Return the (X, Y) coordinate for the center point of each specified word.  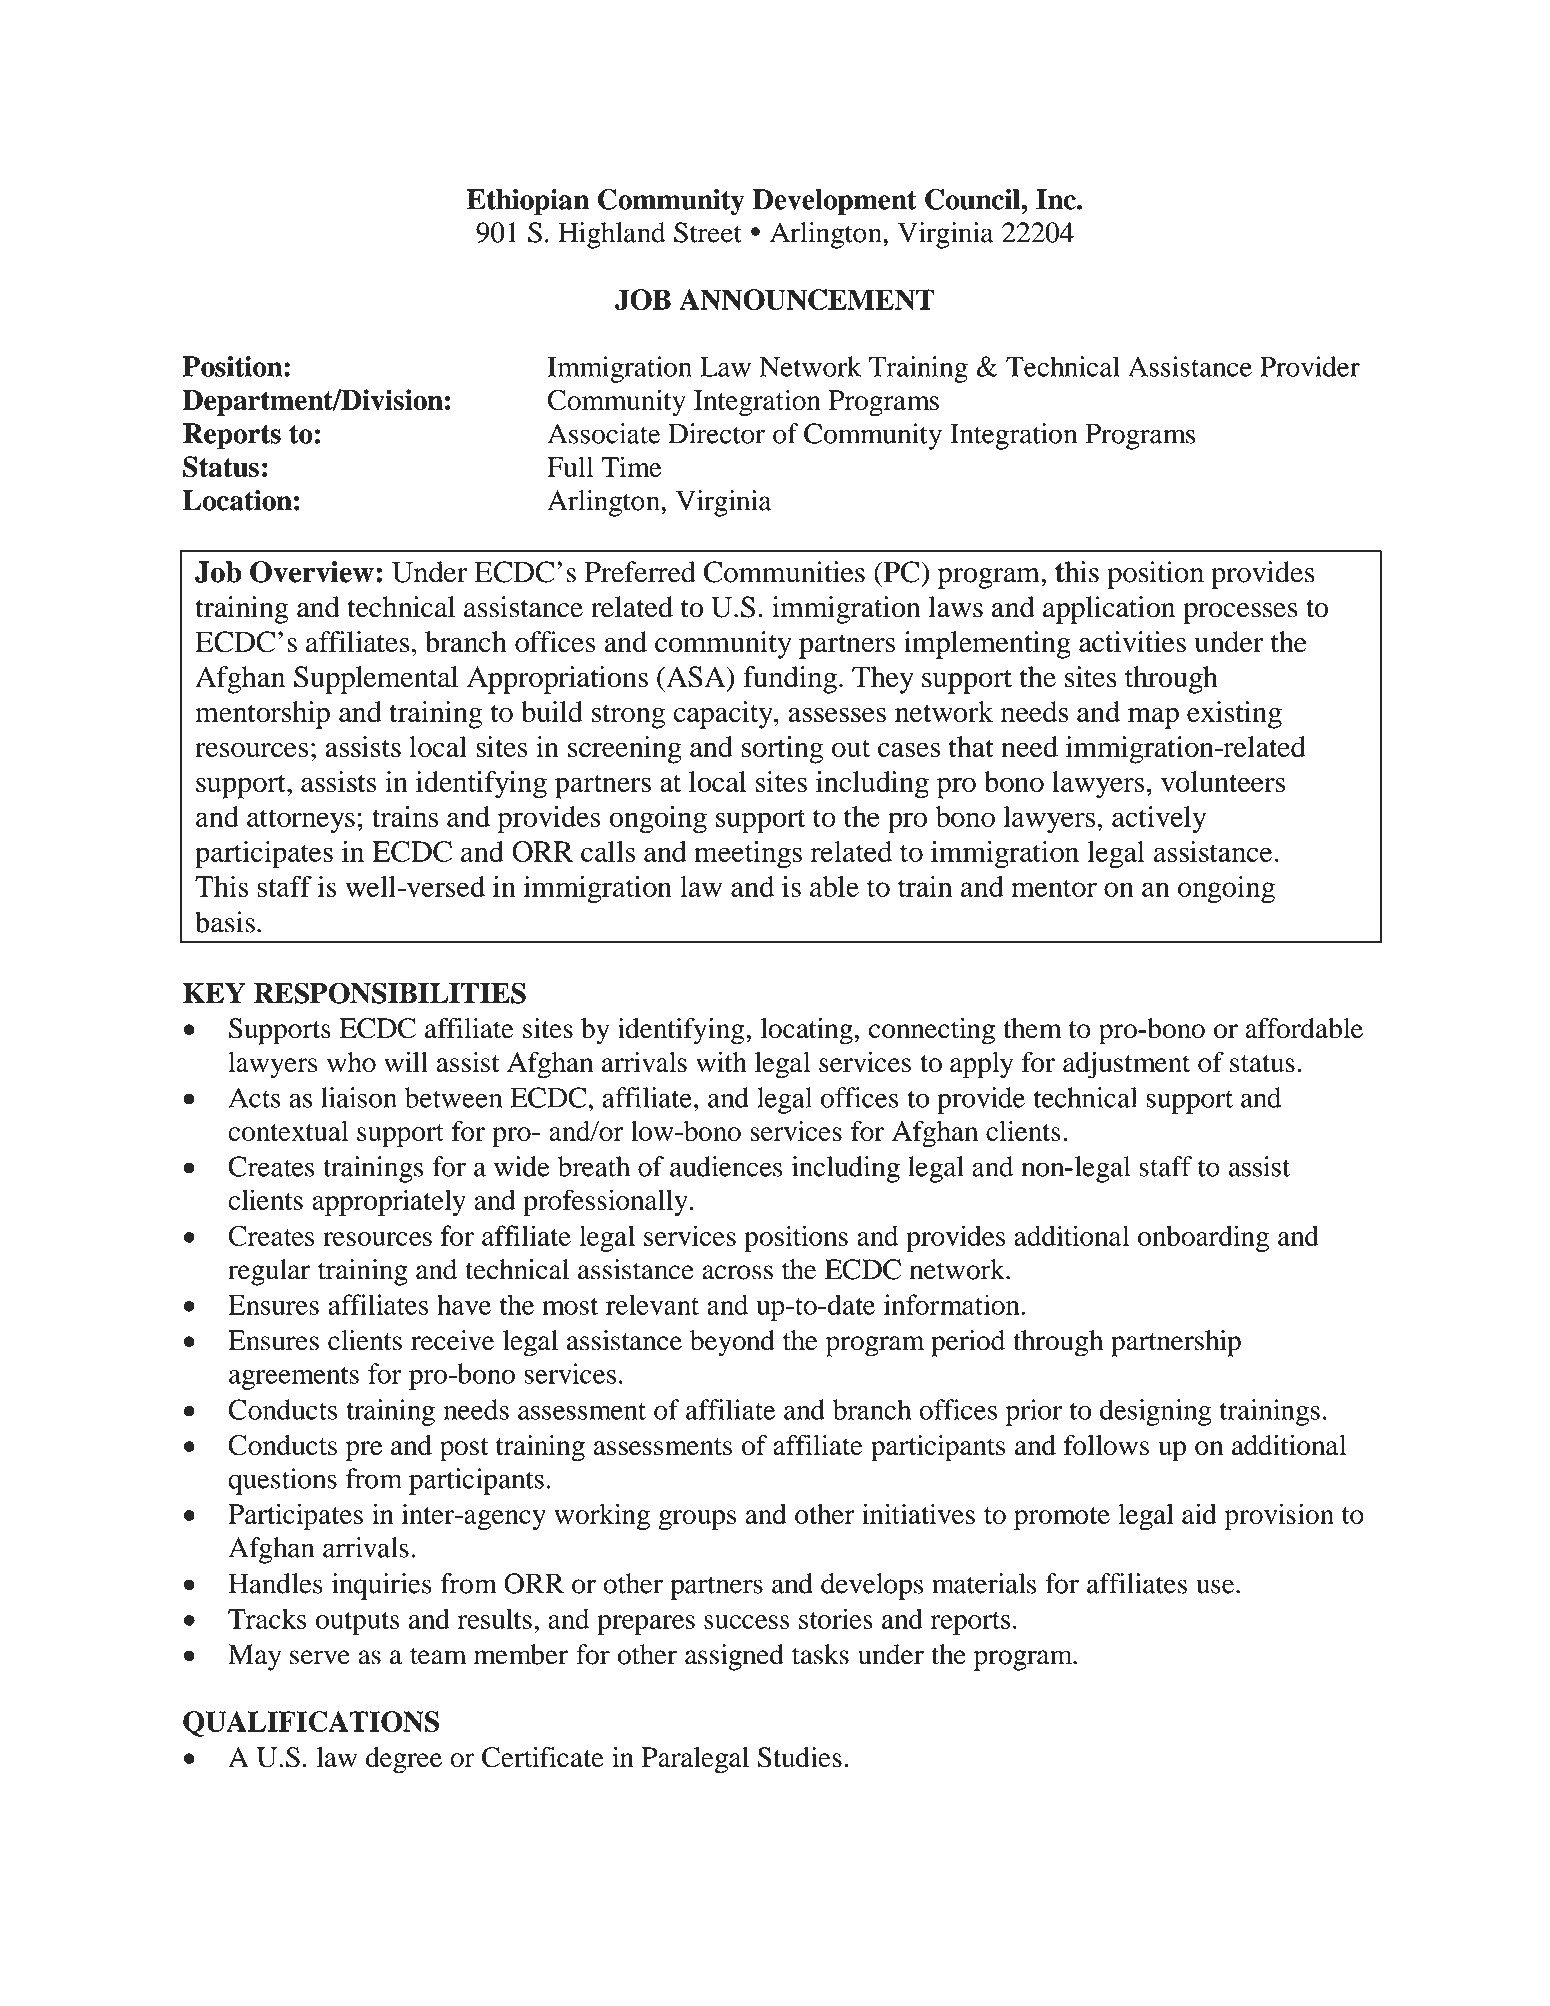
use (1216, 1586)
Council (973, 199)
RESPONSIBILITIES (390, 993)
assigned (734, 1657)
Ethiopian (528, 202)
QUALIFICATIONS (311, 1724)
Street (708, 232)
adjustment (1126, 1065)
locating (808, 1031)
